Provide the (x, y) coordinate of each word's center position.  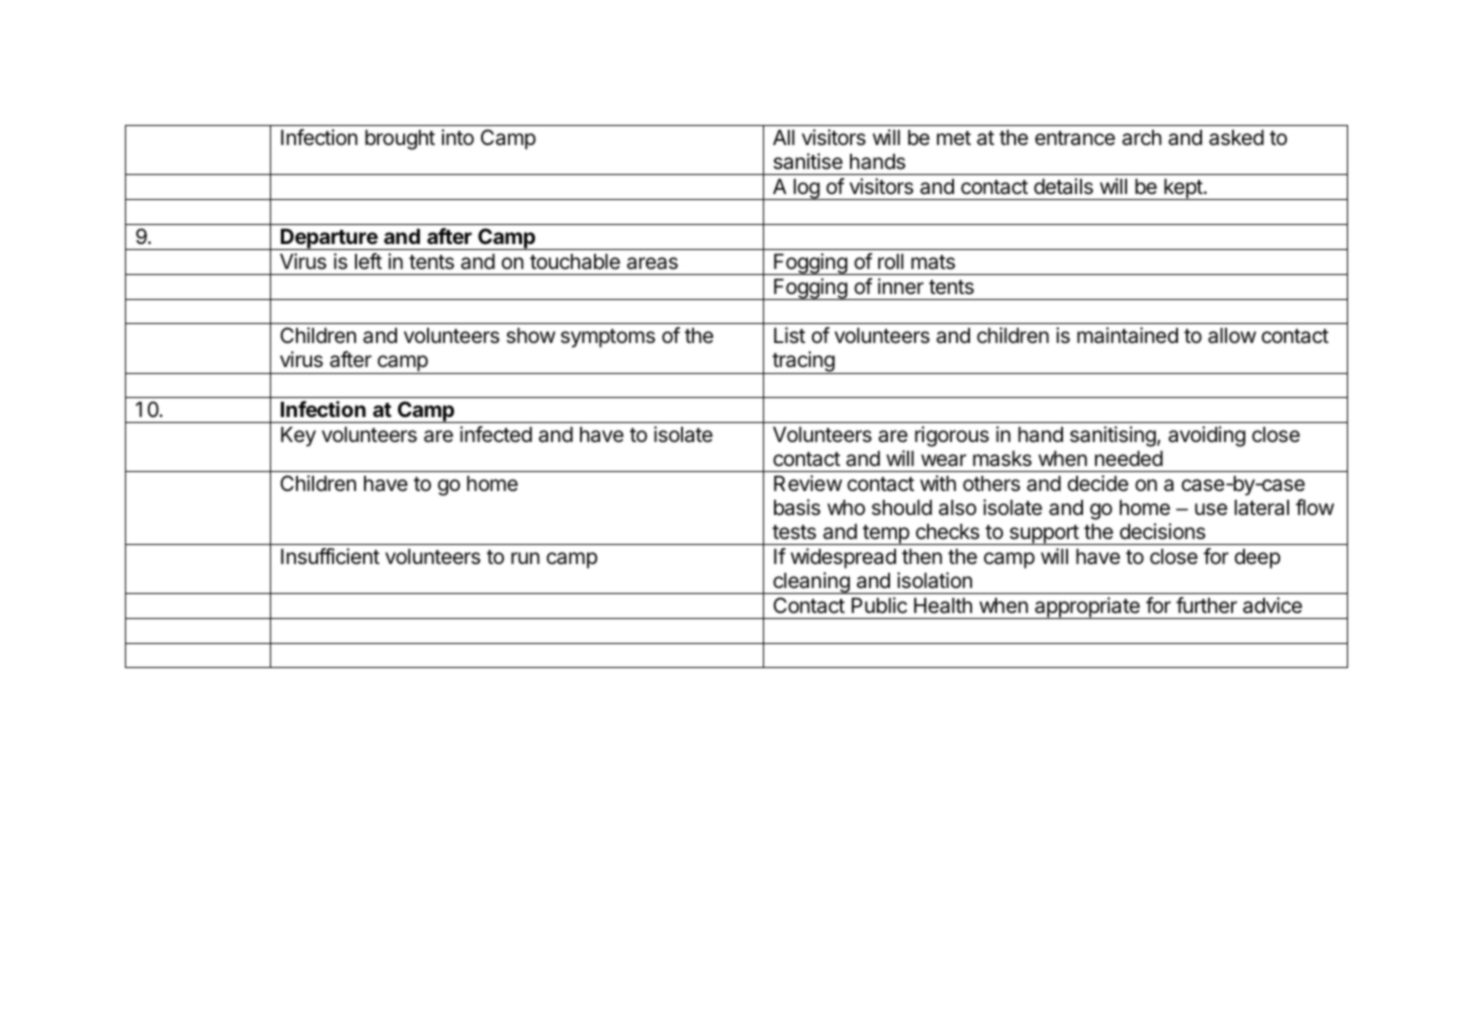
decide (1098, 483)
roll (891, 261)
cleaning (811, 583)
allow (1232, 336)
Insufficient (330, 556)
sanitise (808, 161)
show (530, 336)
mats (933, 262)
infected (496, 434)
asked (1236, 138)
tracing (803, 362)
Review (808, 483)
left (368, 261)
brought (400, 140)
